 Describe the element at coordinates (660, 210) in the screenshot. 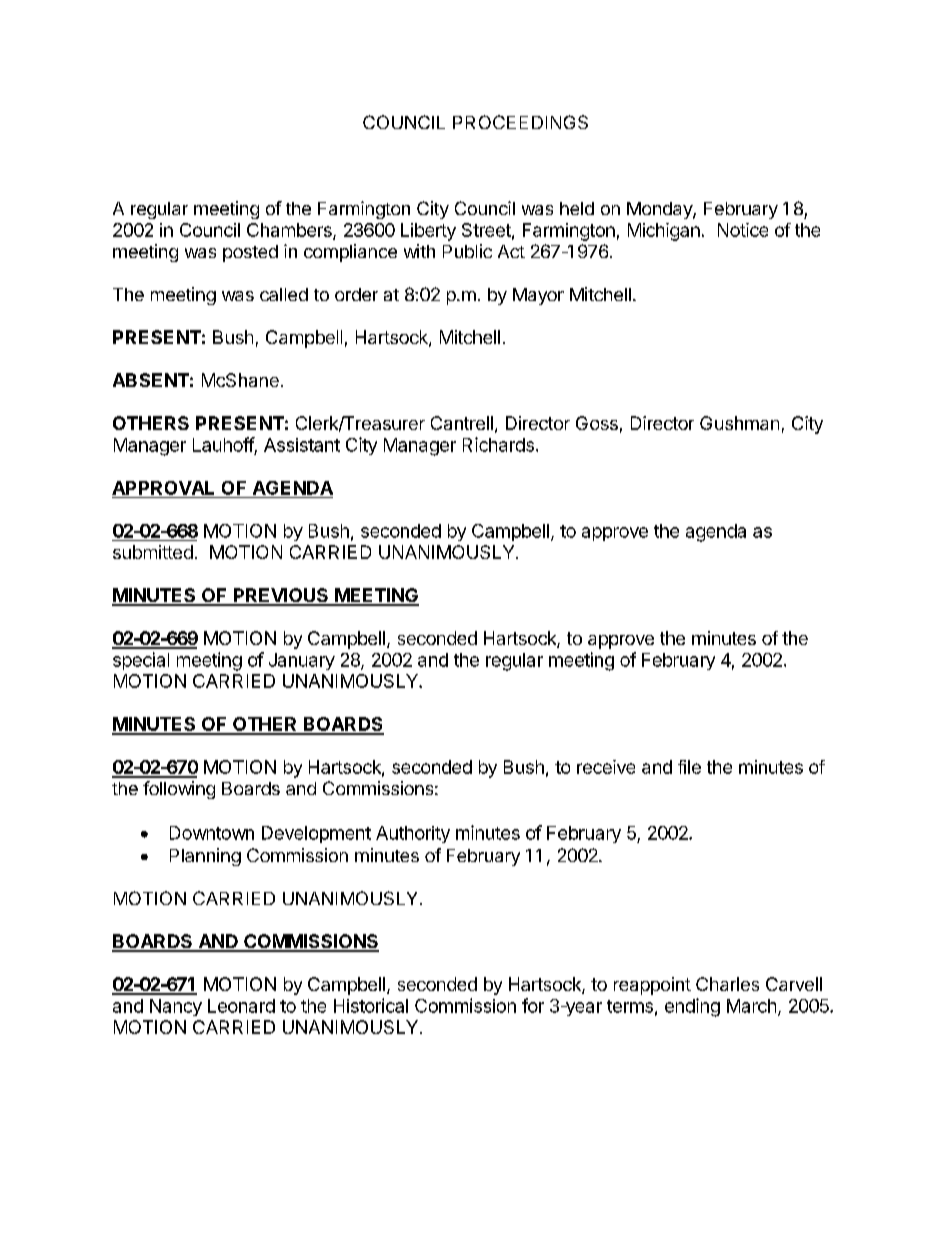

I see `Monday` at that location.
